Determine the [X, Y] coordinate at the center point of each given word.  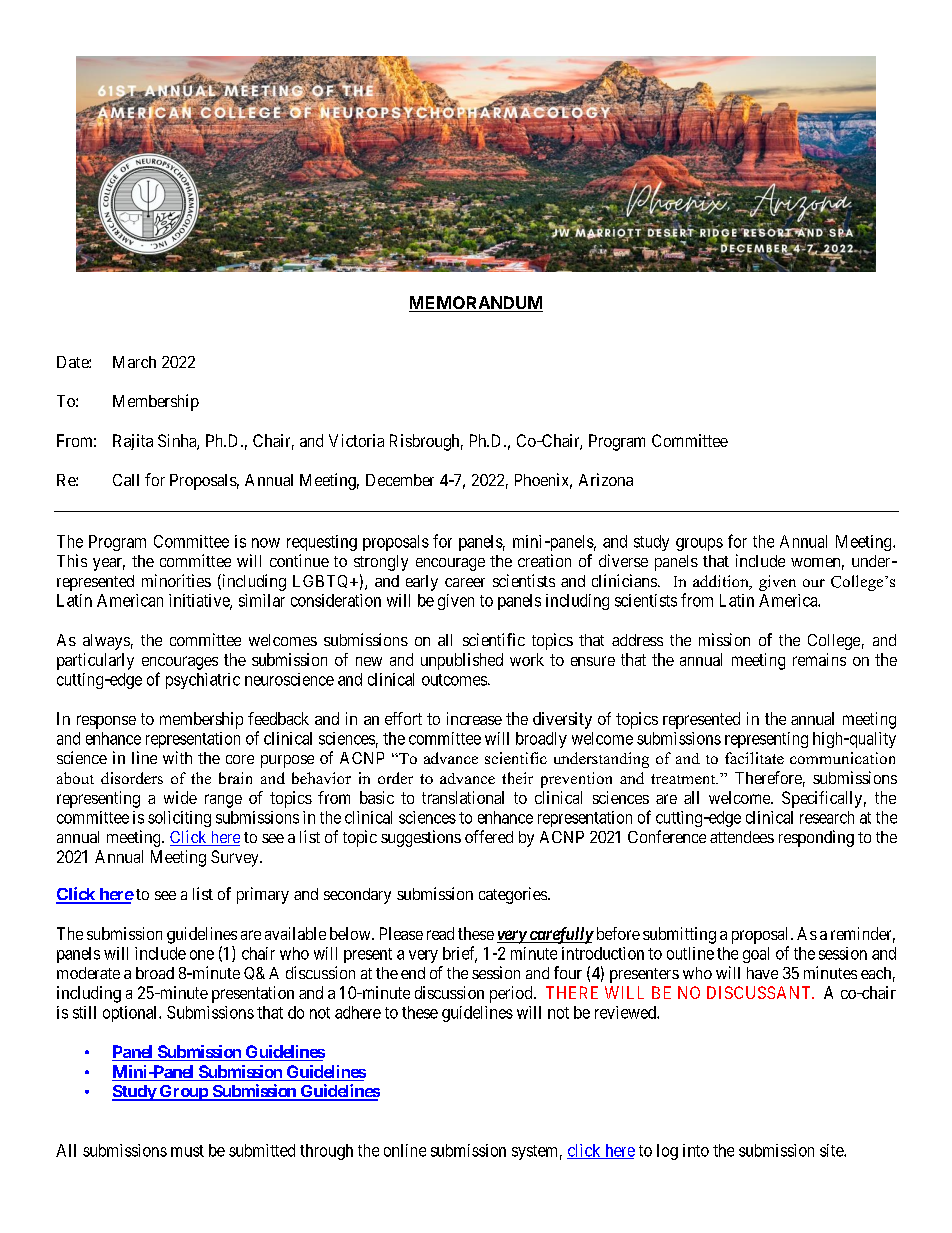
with [177, 757]
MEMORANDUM [476, 304]
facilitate [754, 758]
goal [756, 955]
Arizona [606, 479]
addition [722, 582]
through [326, 1152]
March [134, 362]
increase [474, 718]
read [440, 933]
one [202, 955]
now [266, 543]
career [465, 582]
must [187, 1151]
